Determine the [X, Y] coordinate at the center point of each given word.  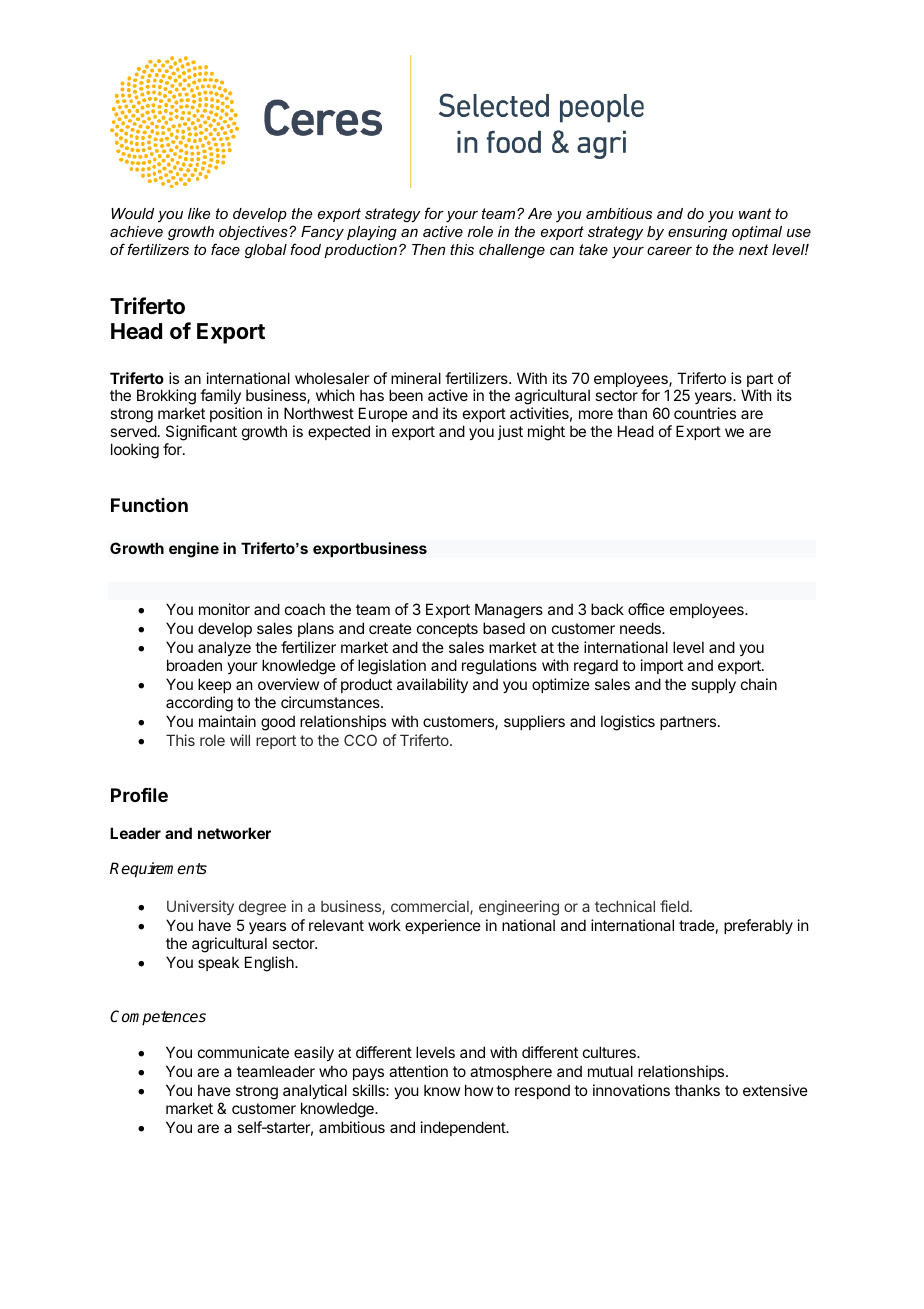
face [225, 249]
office [646, 609]
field [674, 906]
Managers [509, 611]
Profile [139, 795]
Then [428, 249]
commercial [431, 907]
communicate [243, 1052]
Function [149, 505]
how [479, 1090]
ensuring [697, 233]
